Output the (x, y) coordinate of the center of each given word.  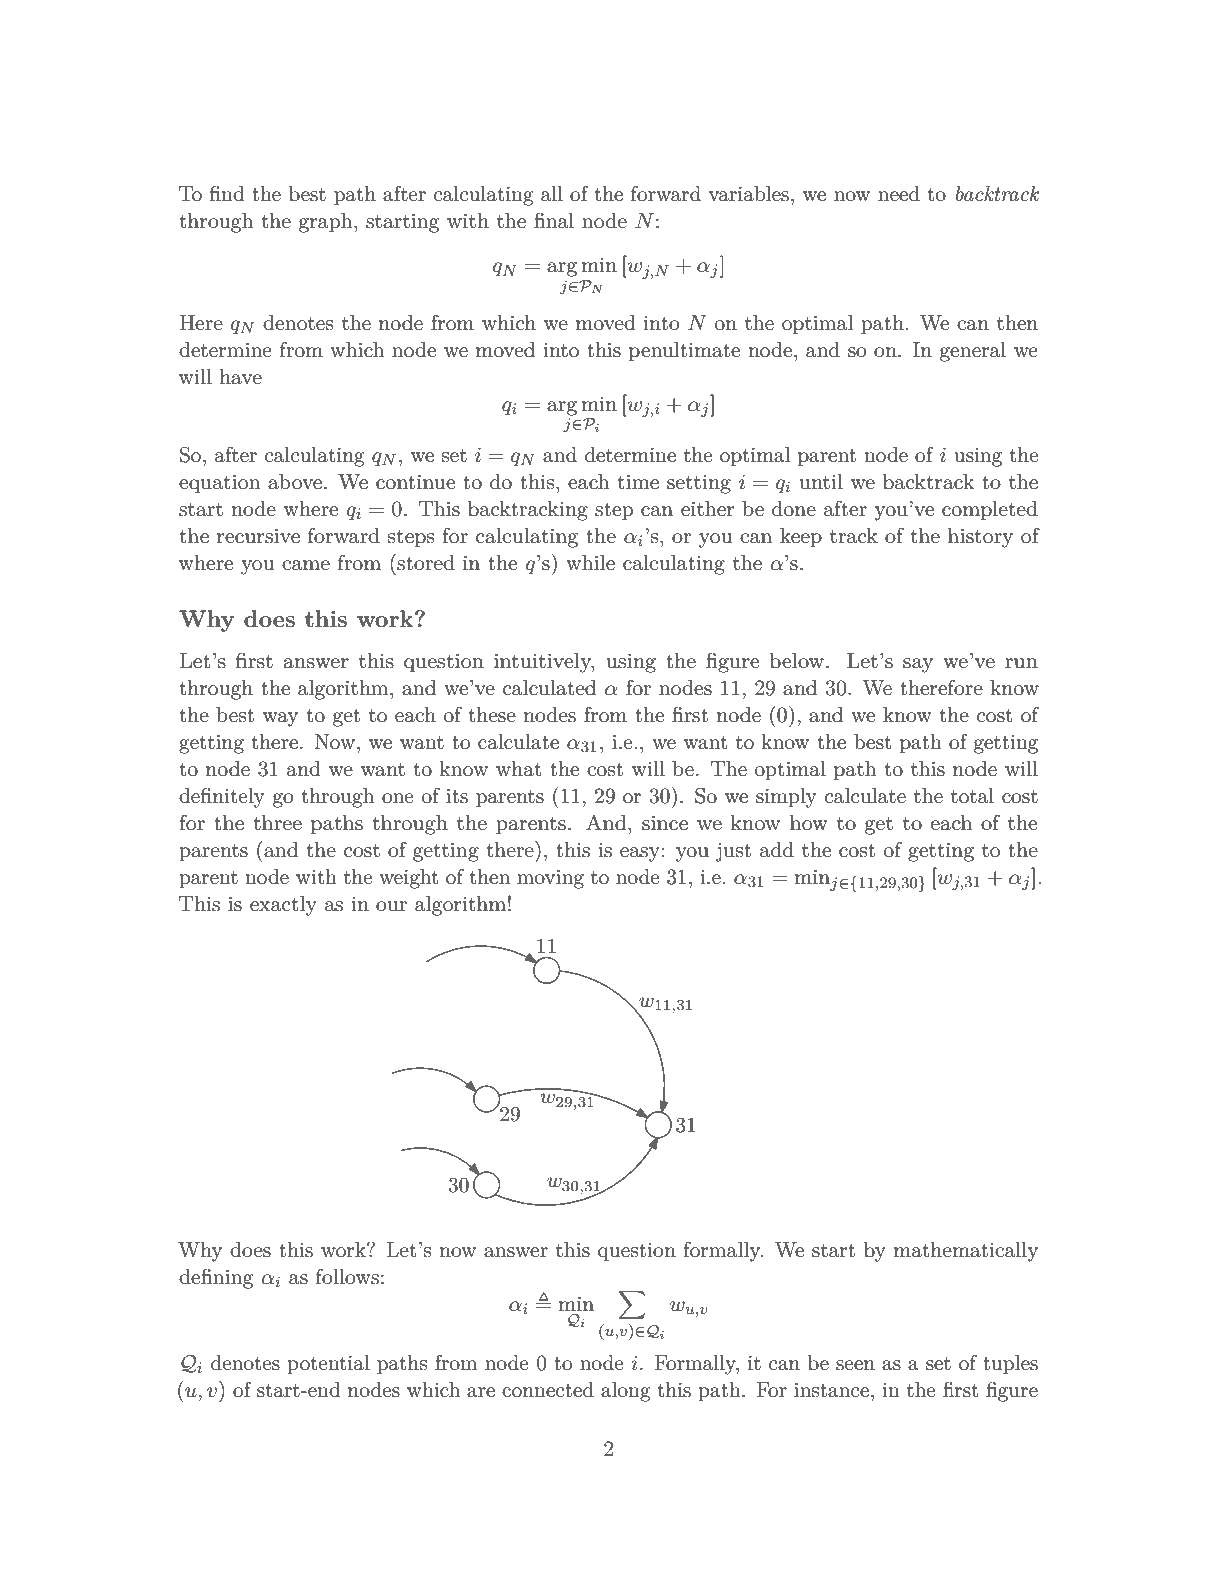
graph (327, 223)
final (554, 220)
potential (328, 1365)
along (626, 1392)
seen (855, 1365)
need (899, 194)
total (972, 796)
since (665, 823)
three (277, 822)
